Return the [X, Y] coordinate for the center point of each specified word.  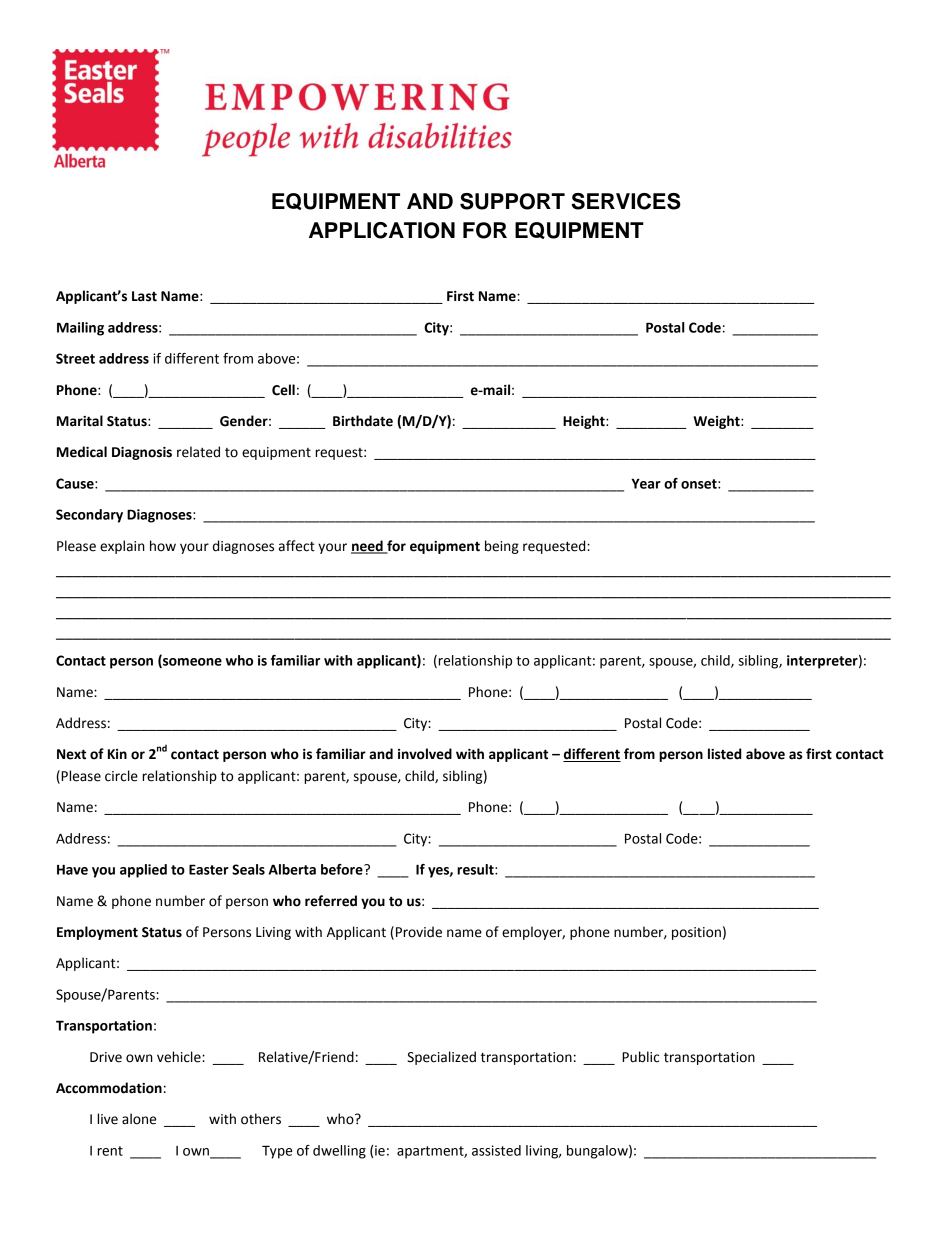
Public [640, 1057]
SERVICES [626, 201]
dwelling [339, 1152]
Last [144, 296]
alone [139, 1119]
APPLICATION [382, 230]
